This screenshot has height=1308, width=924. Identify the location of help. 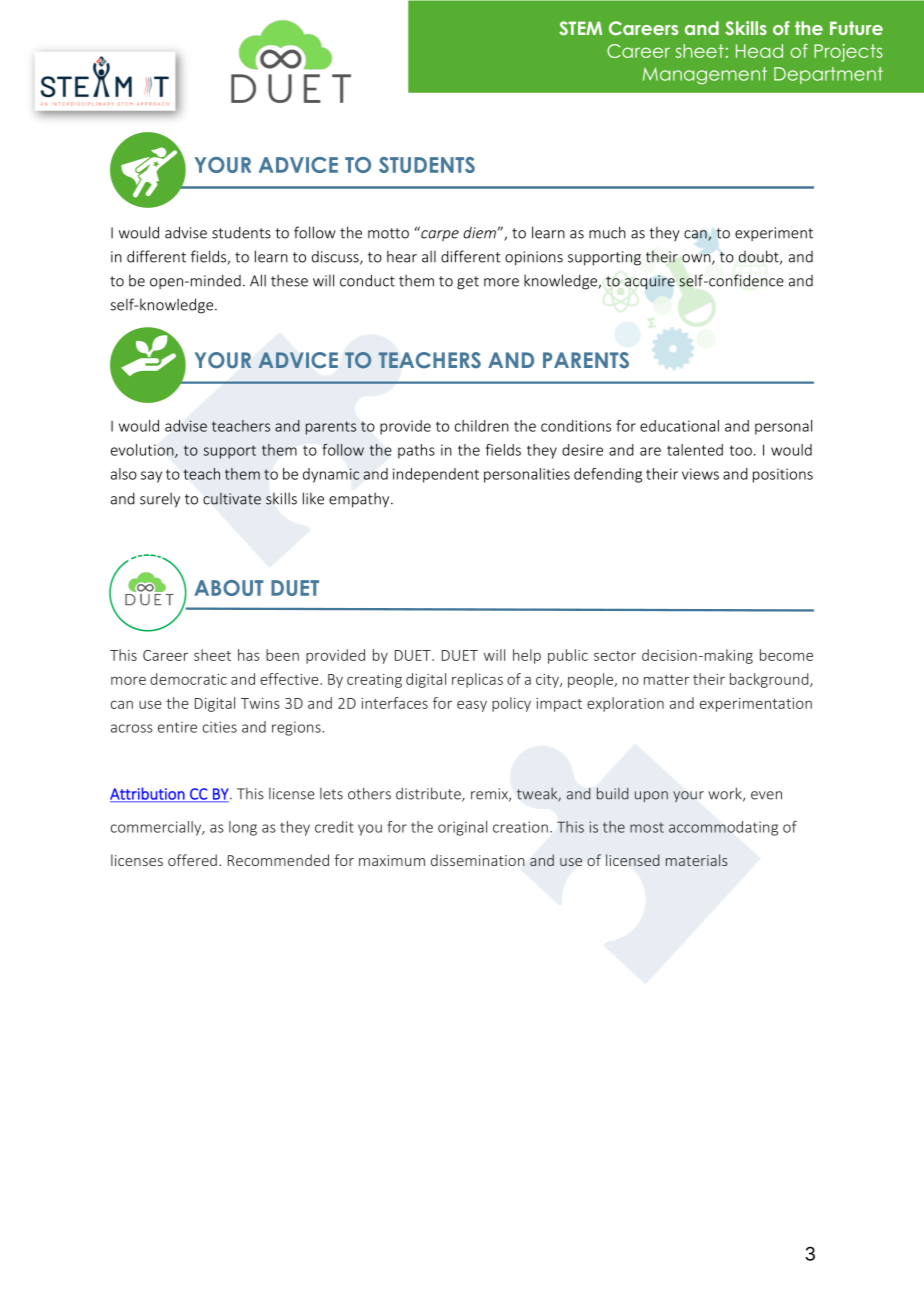
(527, 656).
